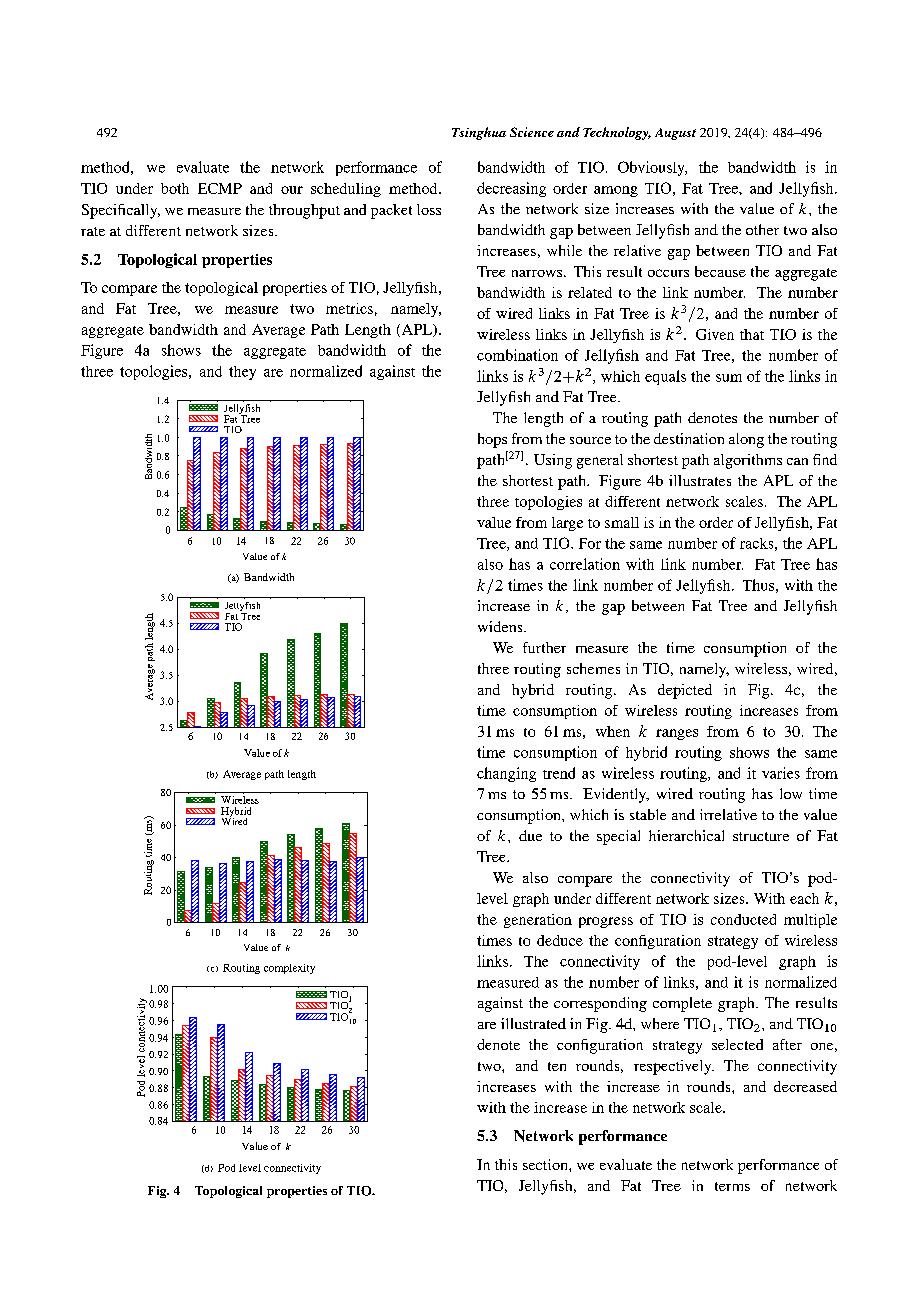 The height and width of the screenshot is (1308, 924). Describe the element at coordinates (289, 969) in the screenshot. I see `complexity` at that location.
